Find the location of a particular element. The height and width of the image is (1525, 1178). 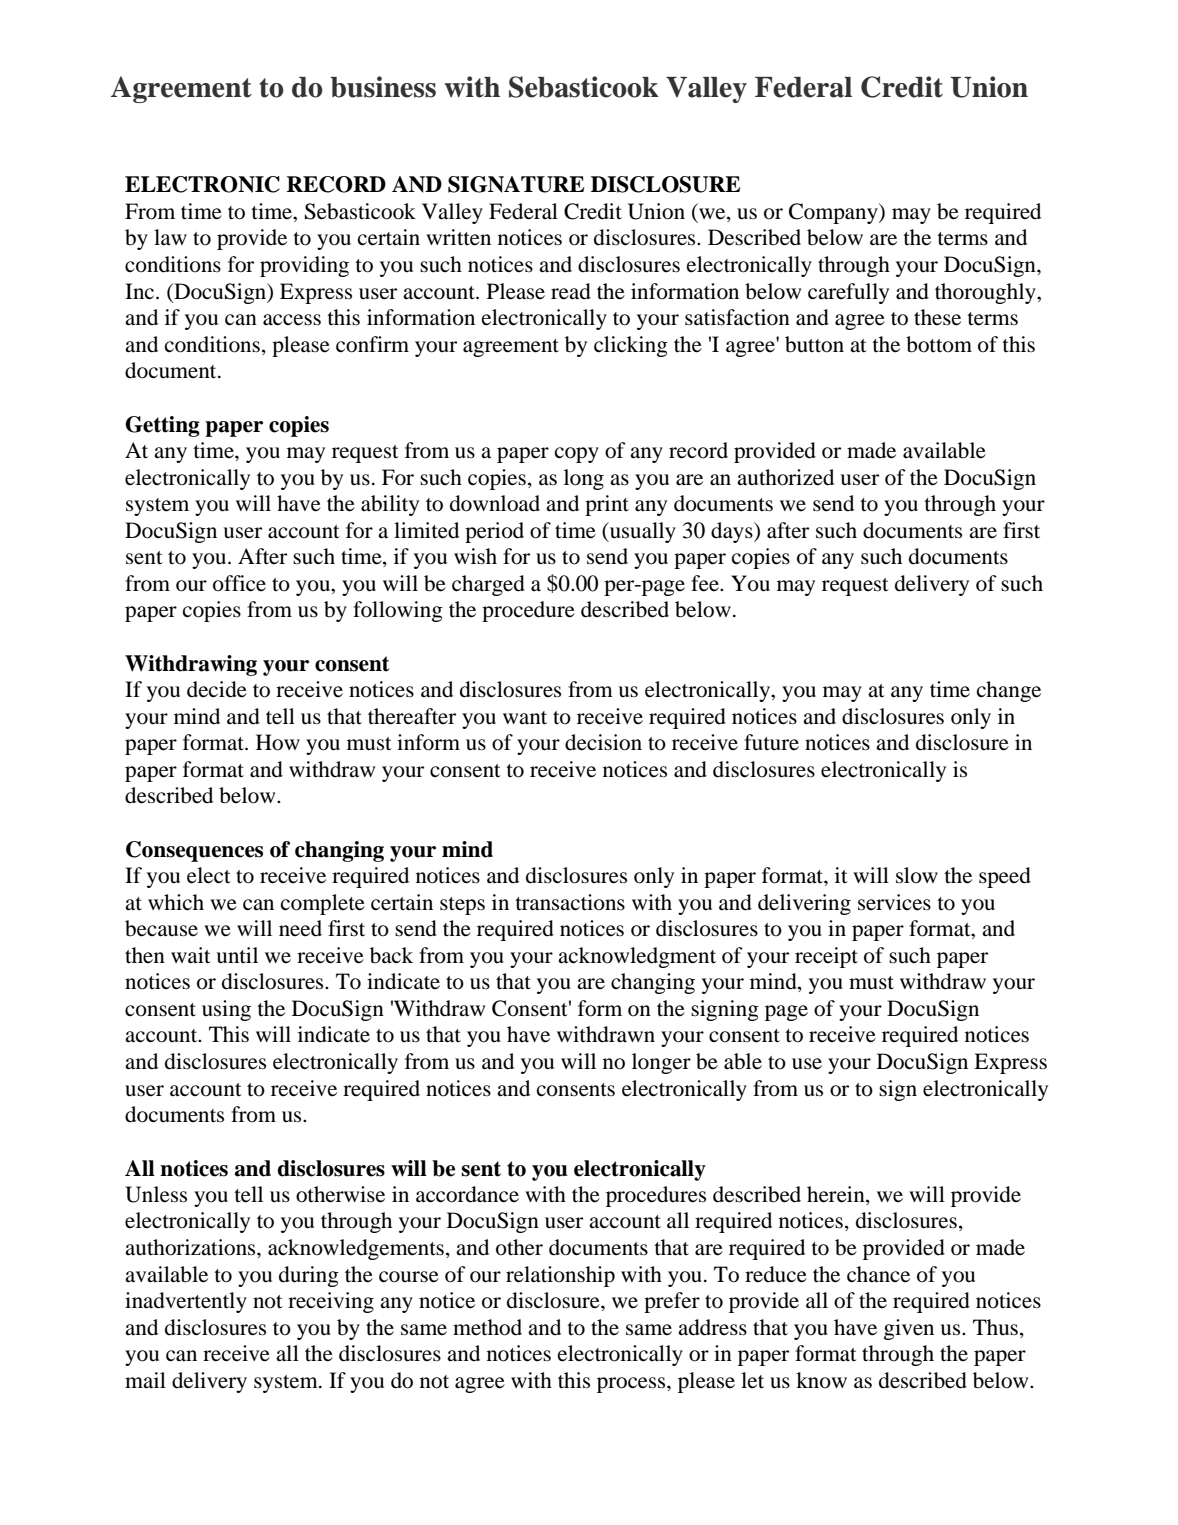

decision is located at coordinates (603, 742).
